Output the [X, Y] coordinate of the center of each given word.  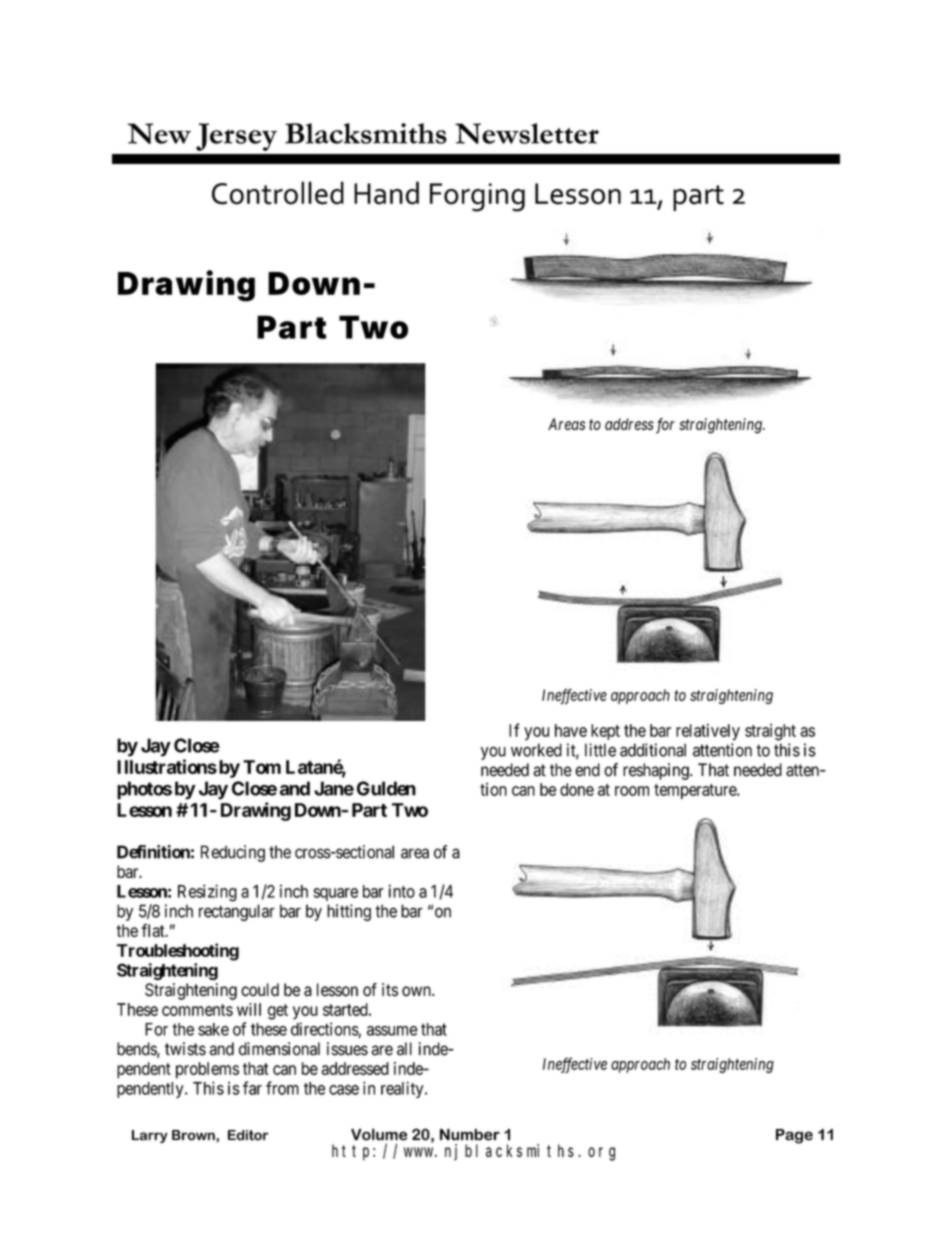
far [252, 1088]
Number [470, 1134]
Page [794, 1136]
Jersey [236, 137]
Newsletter [527, 133]
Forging [477, 197]
